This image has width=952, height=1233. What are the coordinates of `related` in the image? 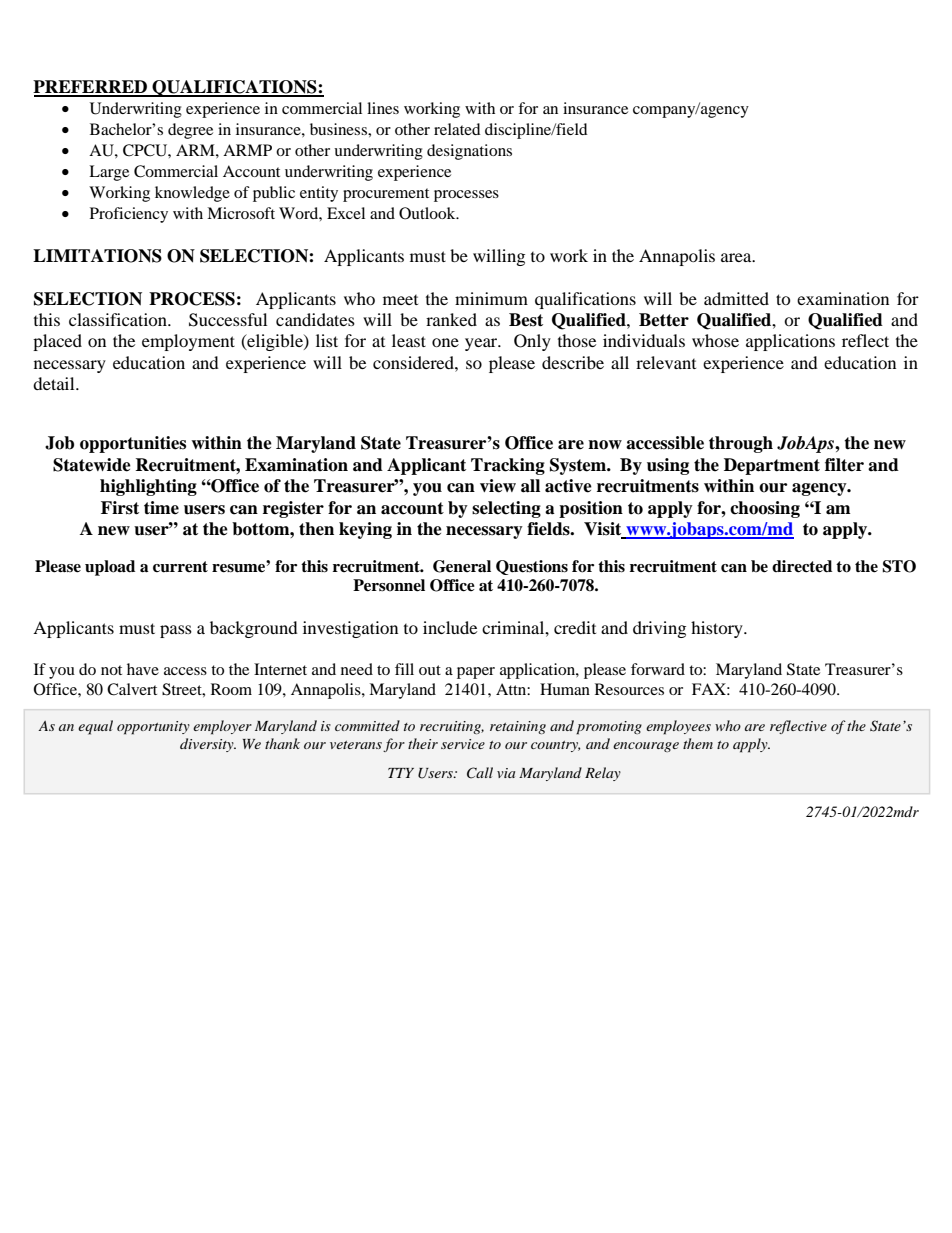 It's located at (457, 129).
